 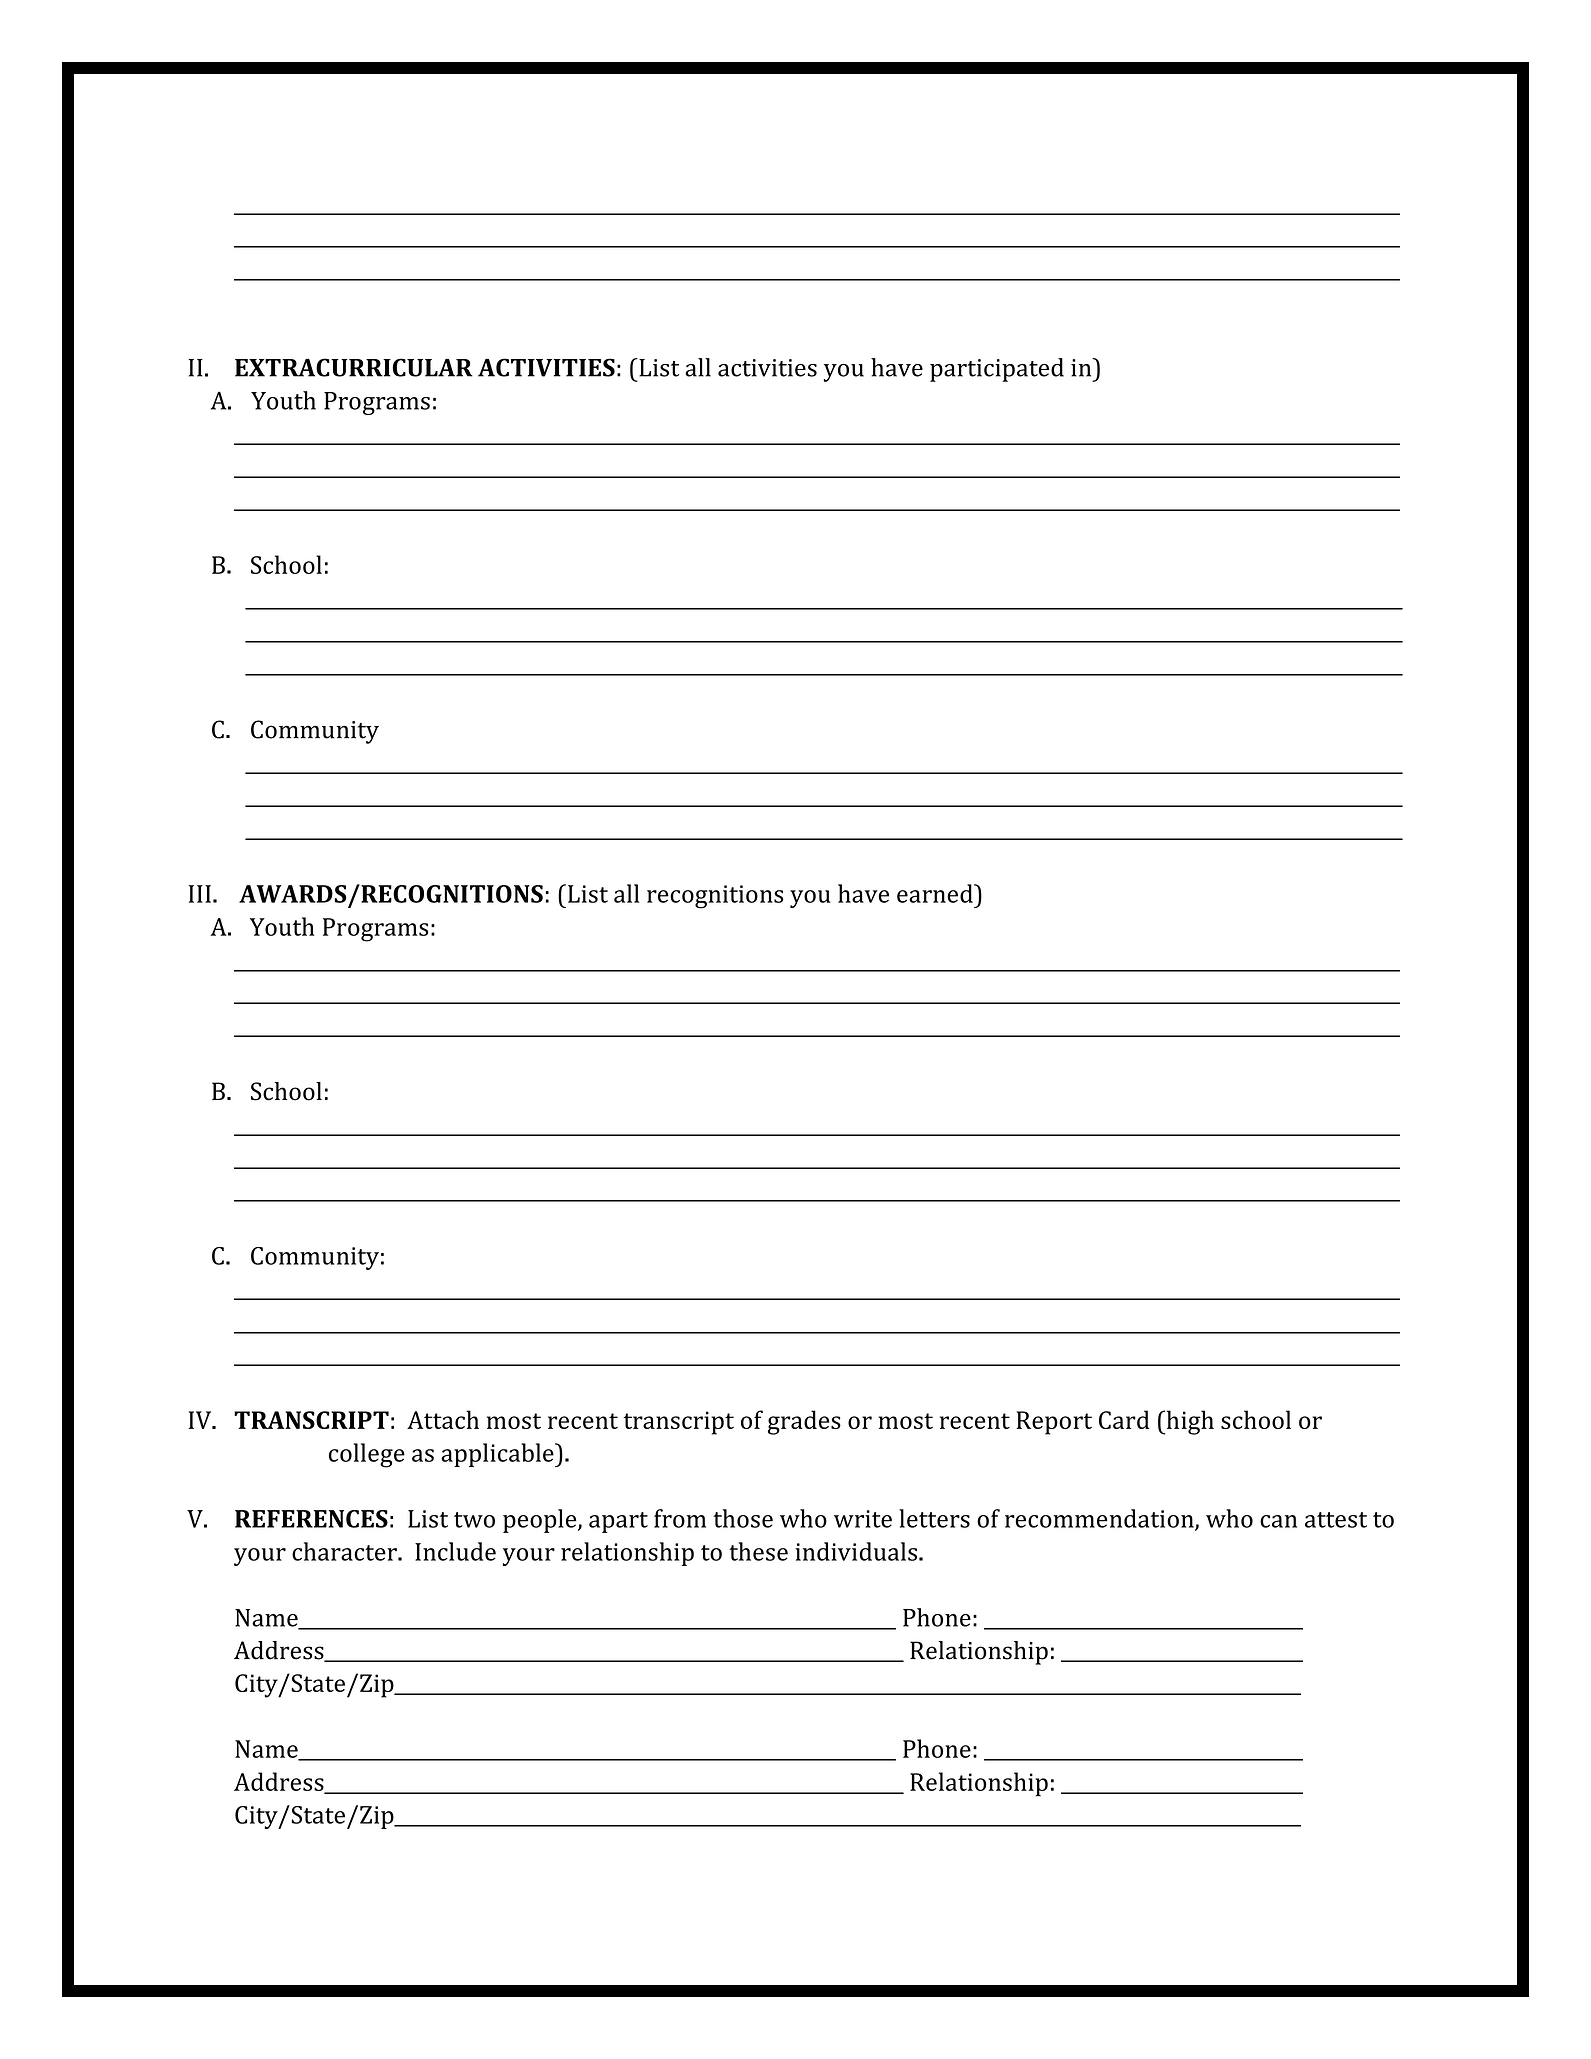 What do you see at coordinates (199, 894) in the document?
I see `III` at bounding box center [199, 894].
